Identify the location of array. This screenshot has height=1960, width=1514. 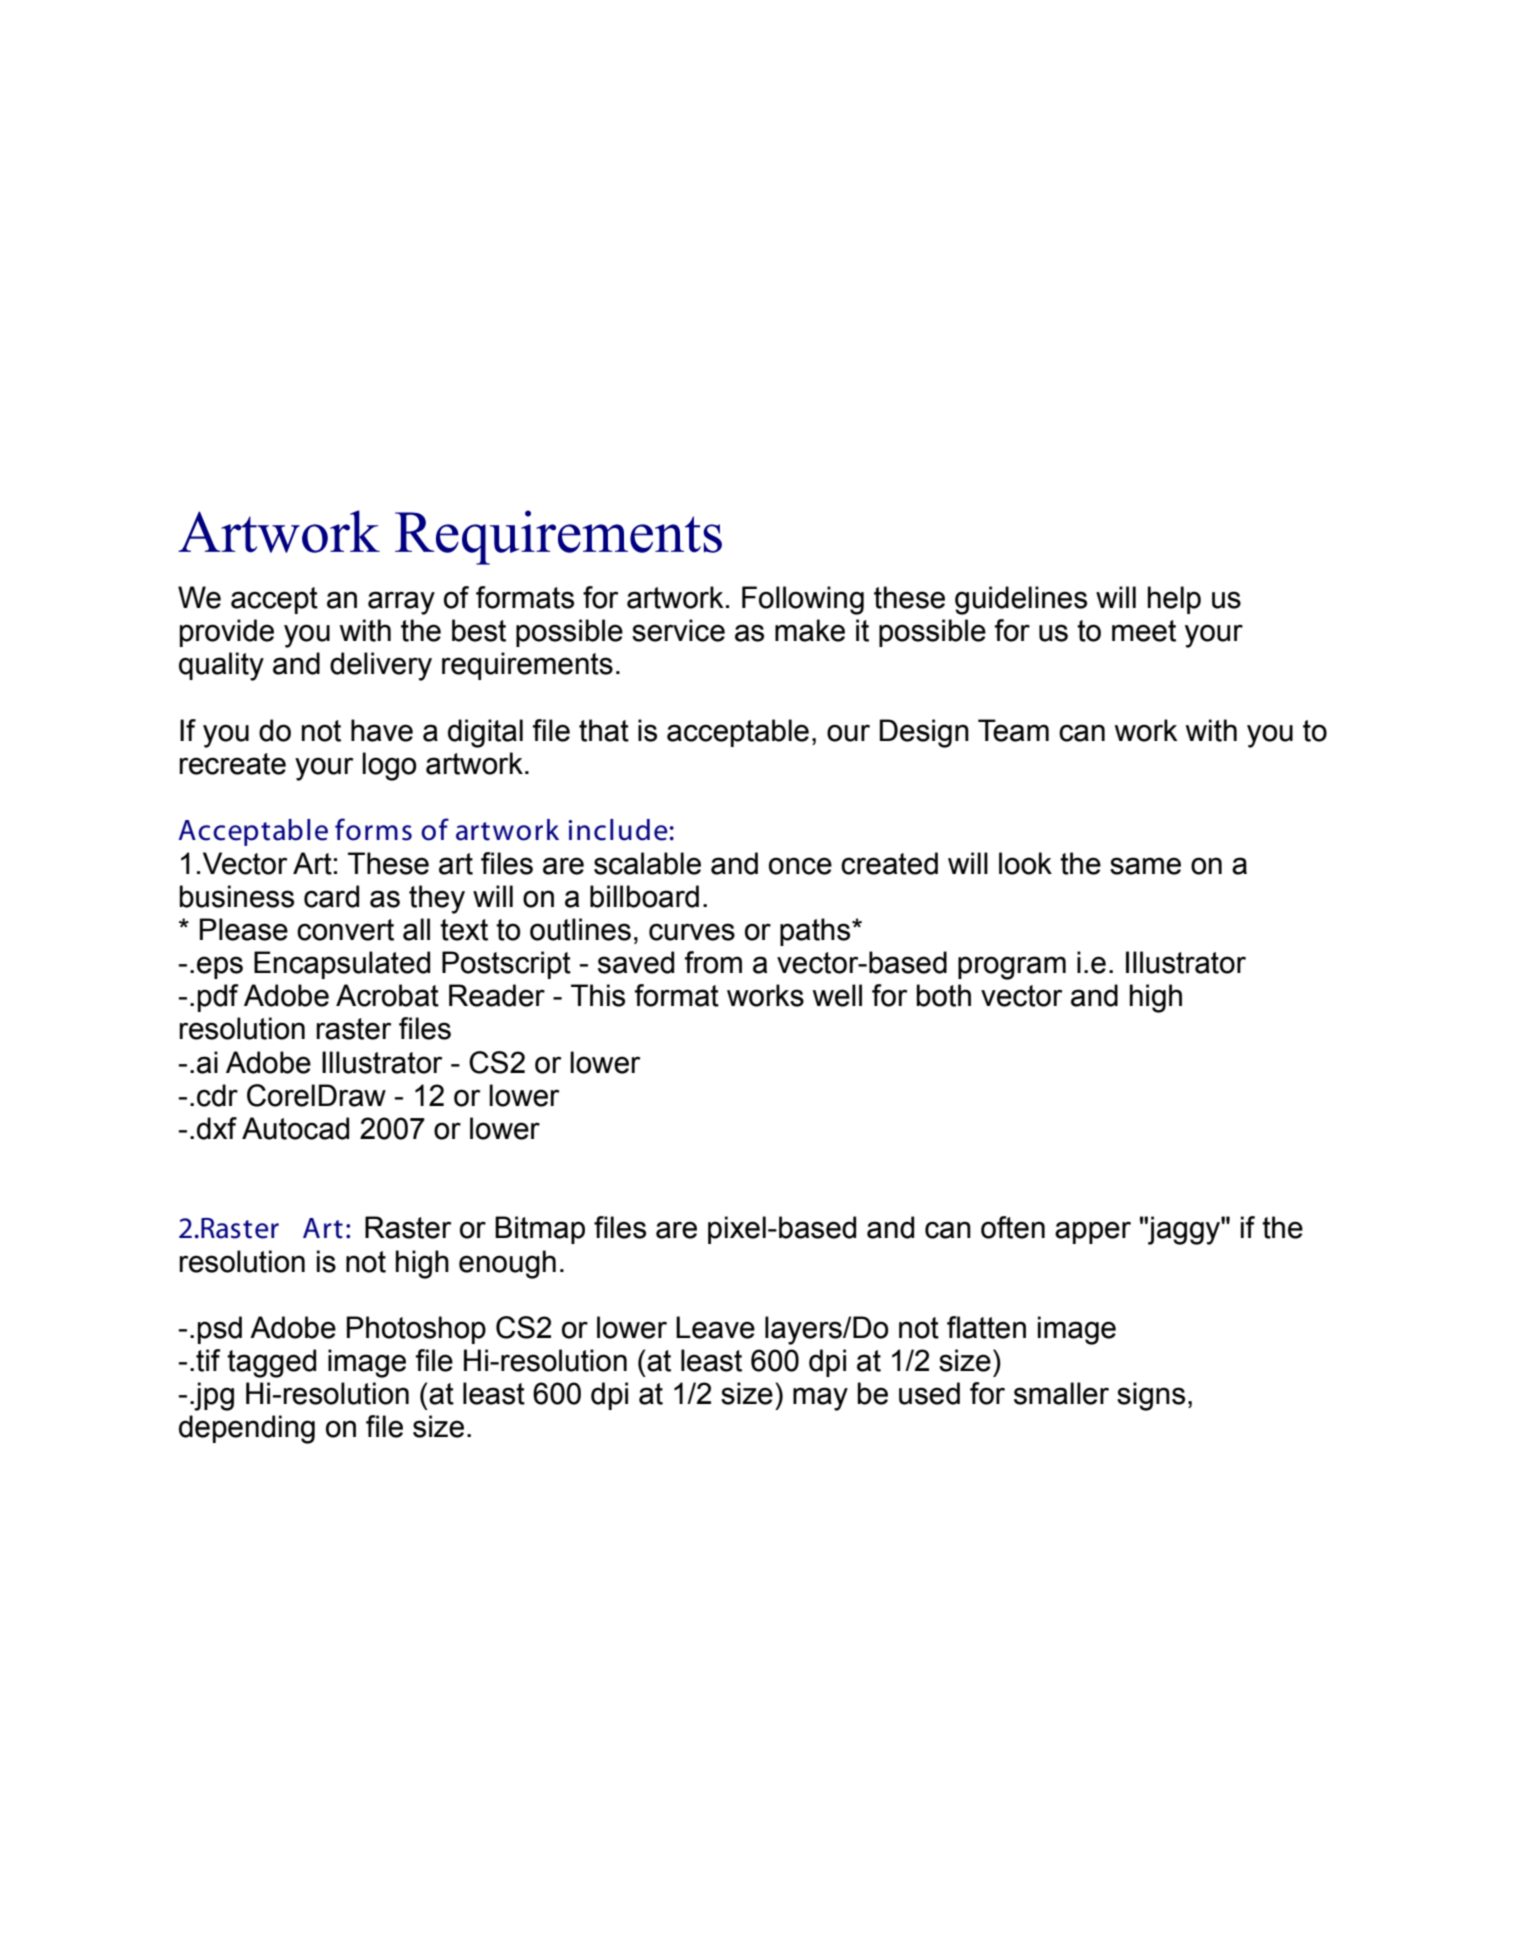
(401, 603).
